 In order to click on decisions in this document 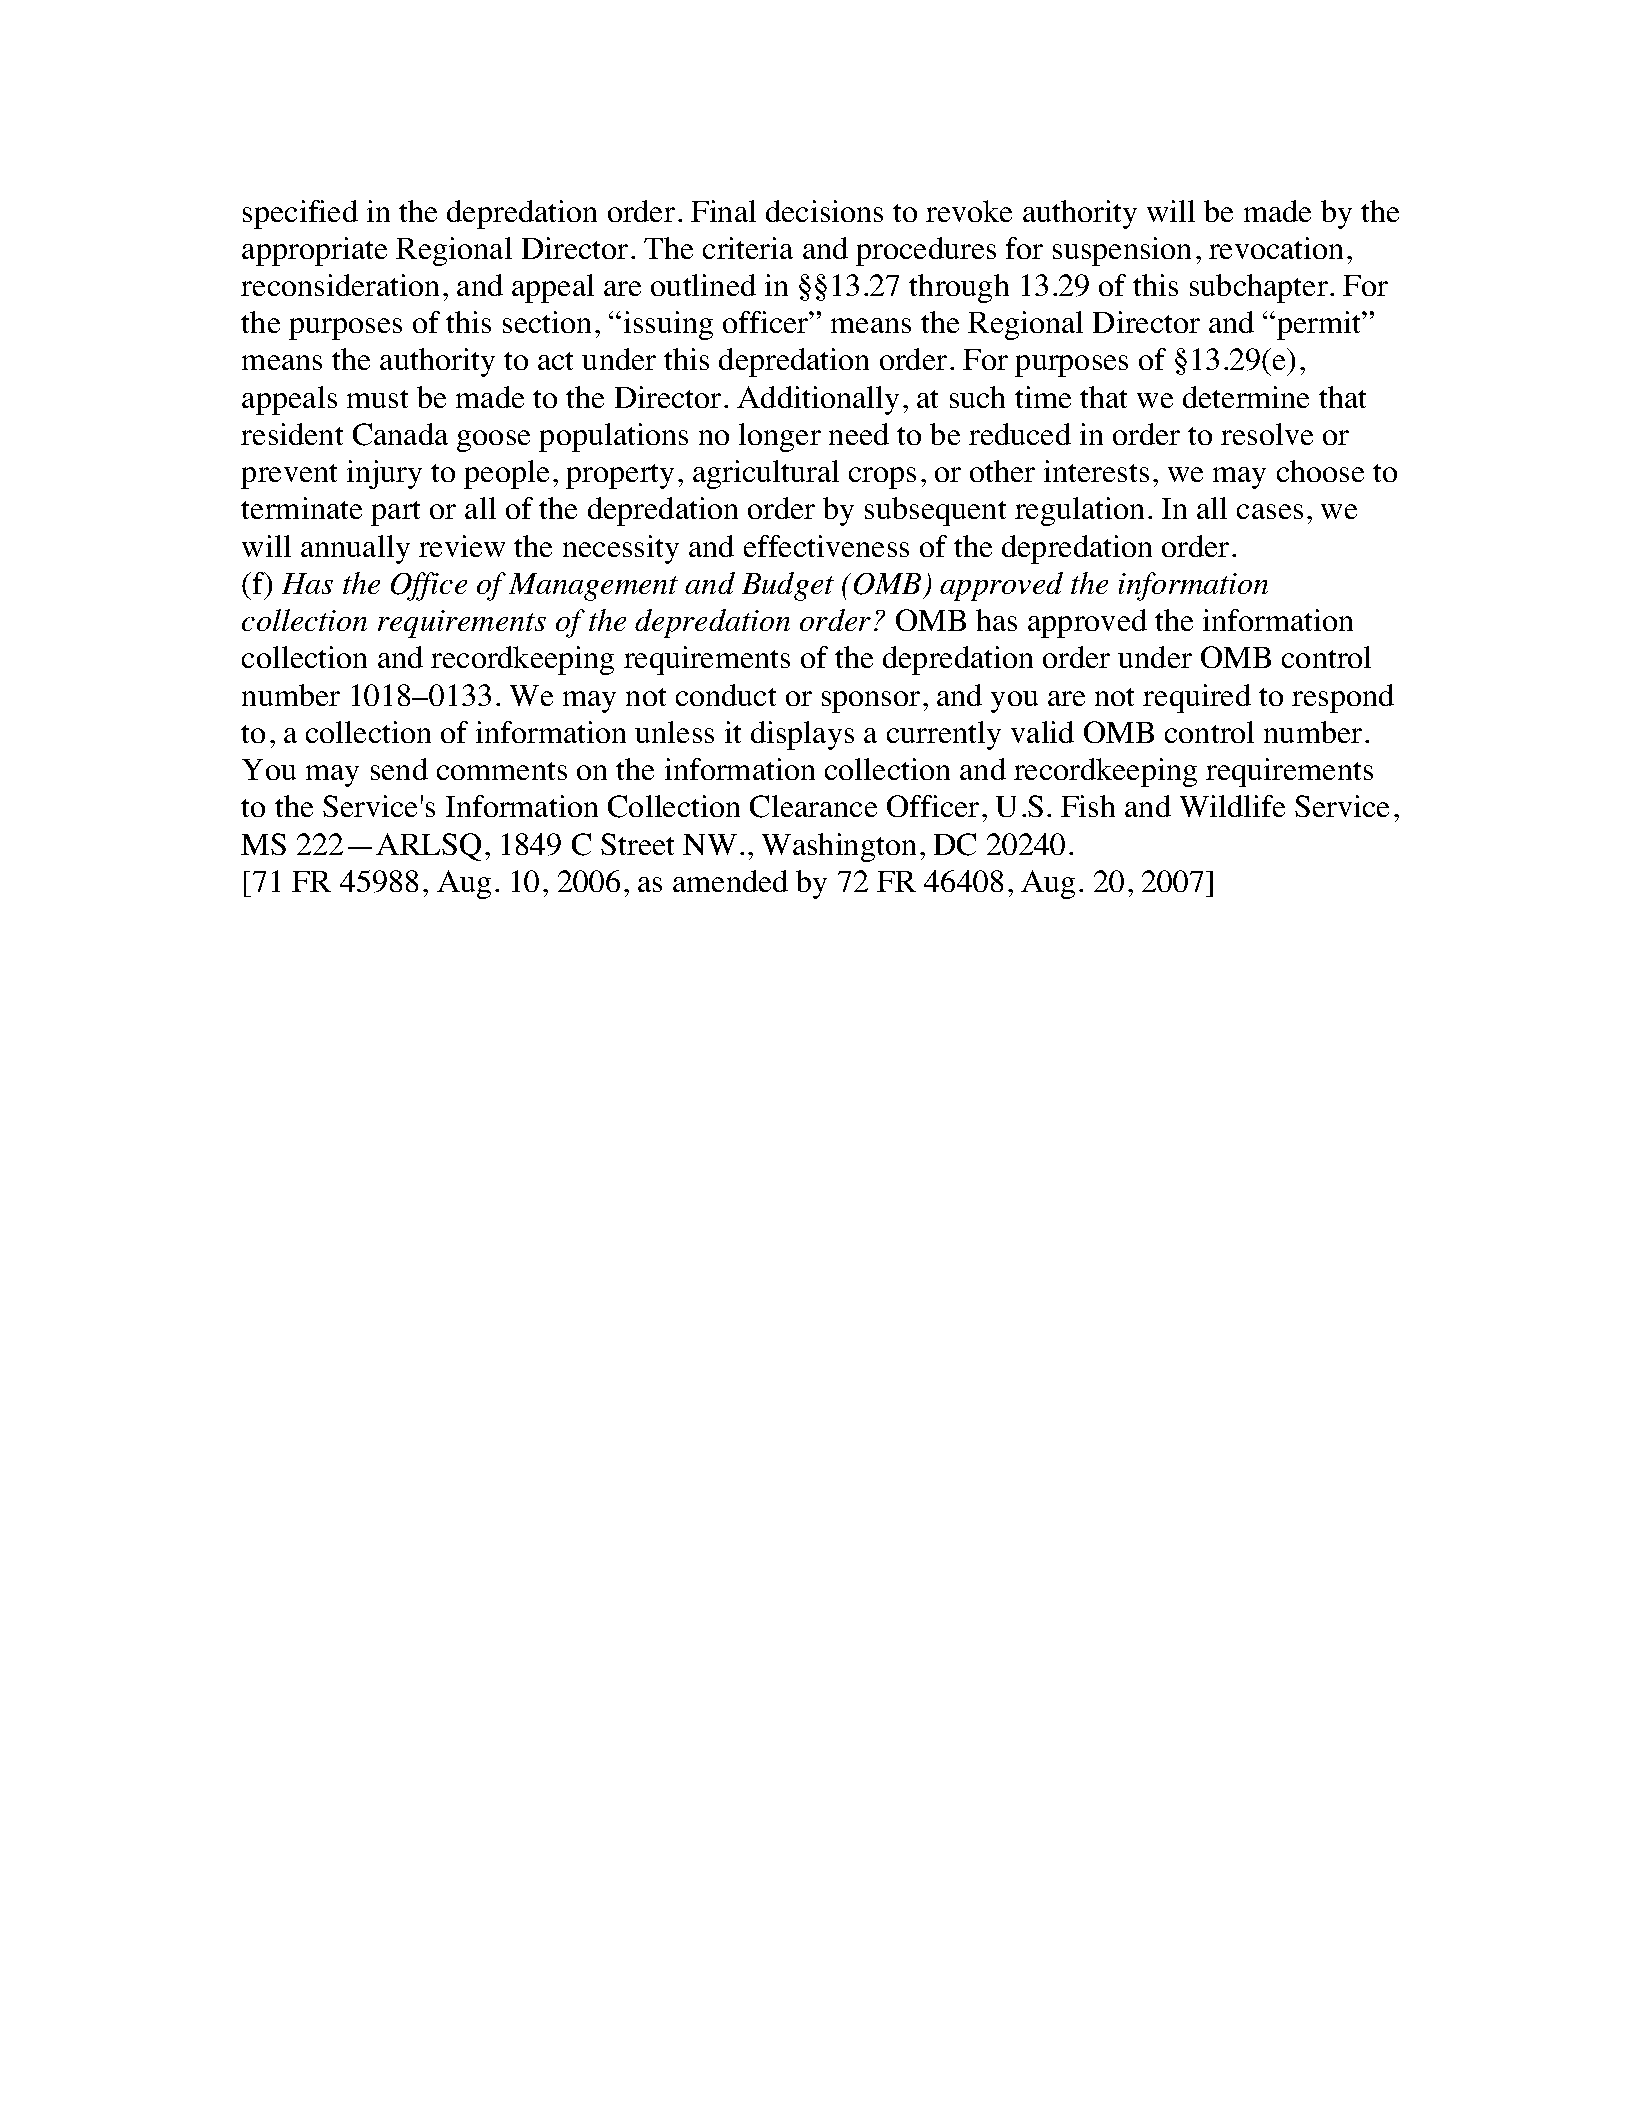, I will do `click(824, 211)`.
